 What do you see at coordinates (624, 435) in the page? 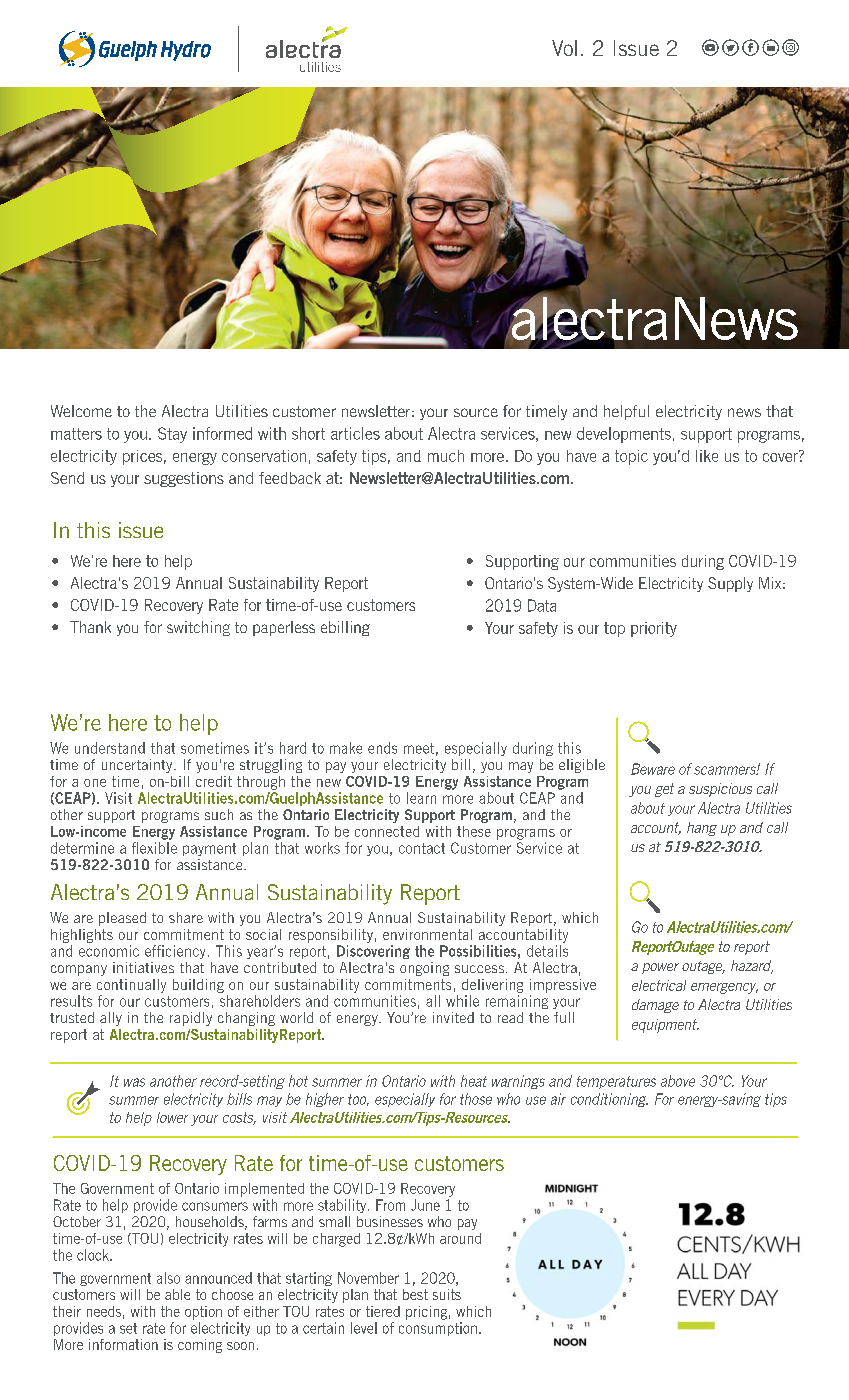
I see `developments` at bounding box center [624, 435].
